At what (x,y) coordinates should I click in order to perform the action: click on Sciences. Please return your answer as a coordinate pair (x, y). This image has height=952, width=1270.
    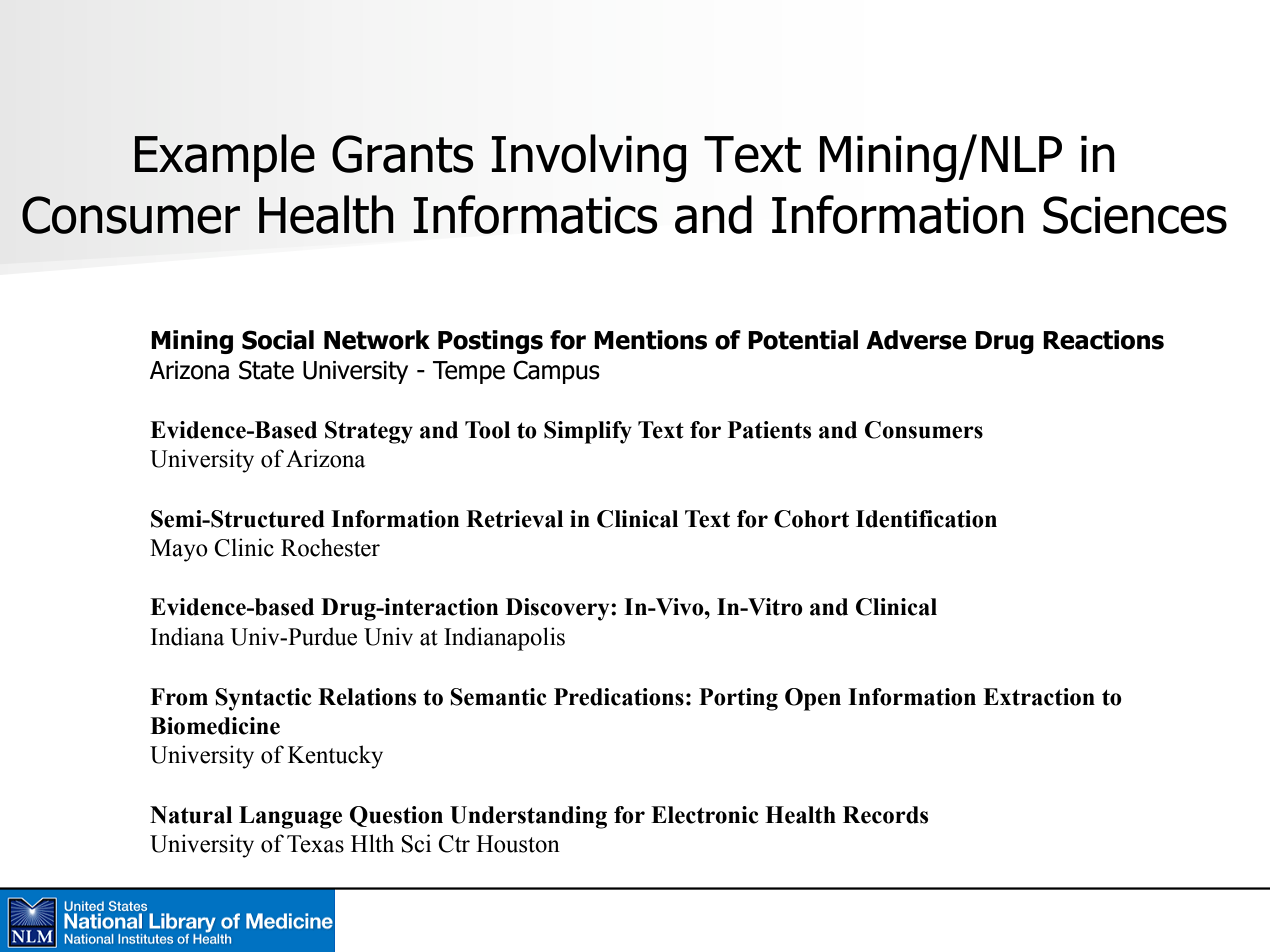
    Looking at the image, I should click on (1135, 215).
